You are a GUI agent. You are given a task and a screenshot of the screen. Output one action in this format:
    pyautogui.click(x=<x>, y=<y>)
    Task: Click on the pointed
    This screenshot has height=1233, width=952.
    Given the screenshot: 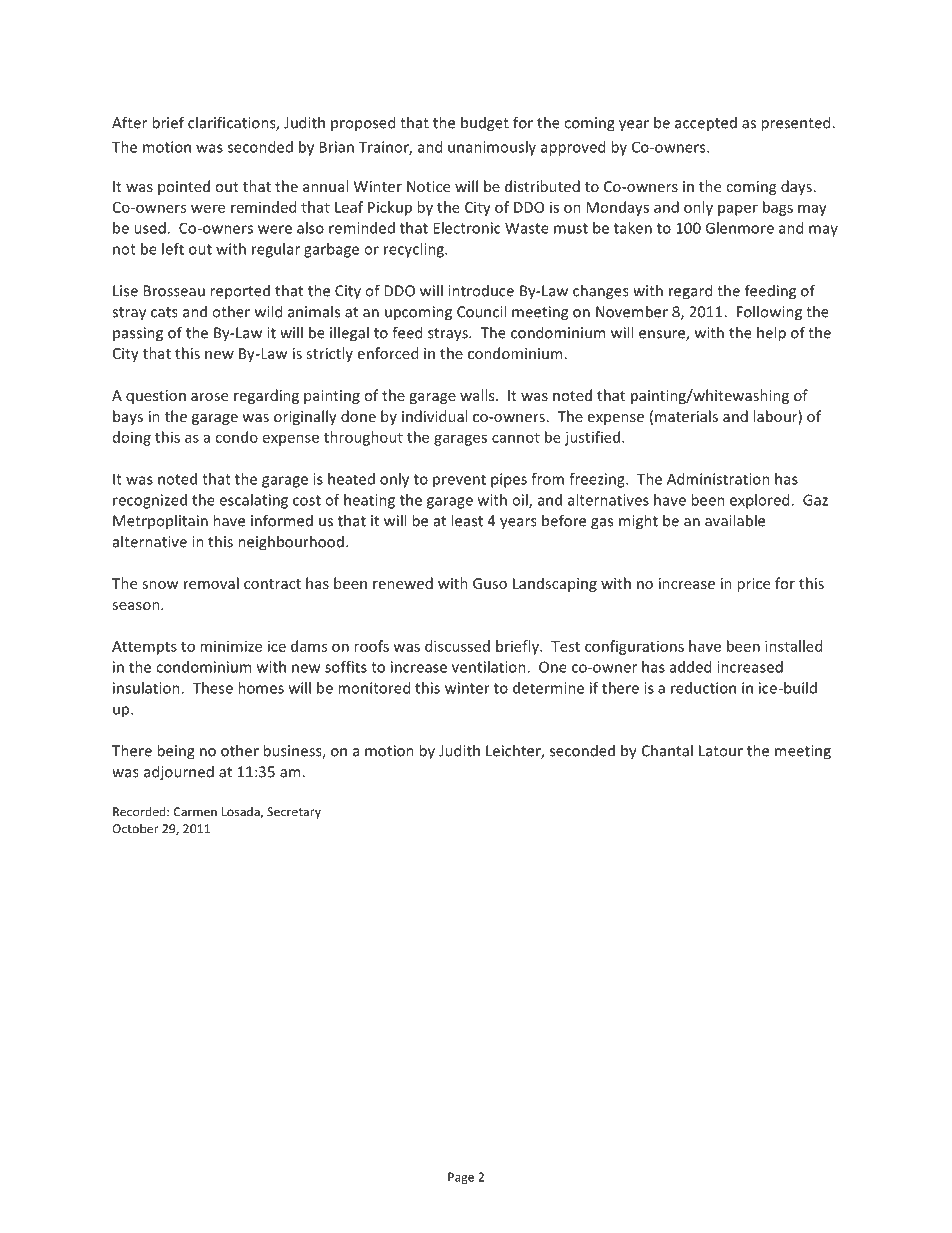 What is the action you would take?
    pyautogui.click(x=184, y=187)
